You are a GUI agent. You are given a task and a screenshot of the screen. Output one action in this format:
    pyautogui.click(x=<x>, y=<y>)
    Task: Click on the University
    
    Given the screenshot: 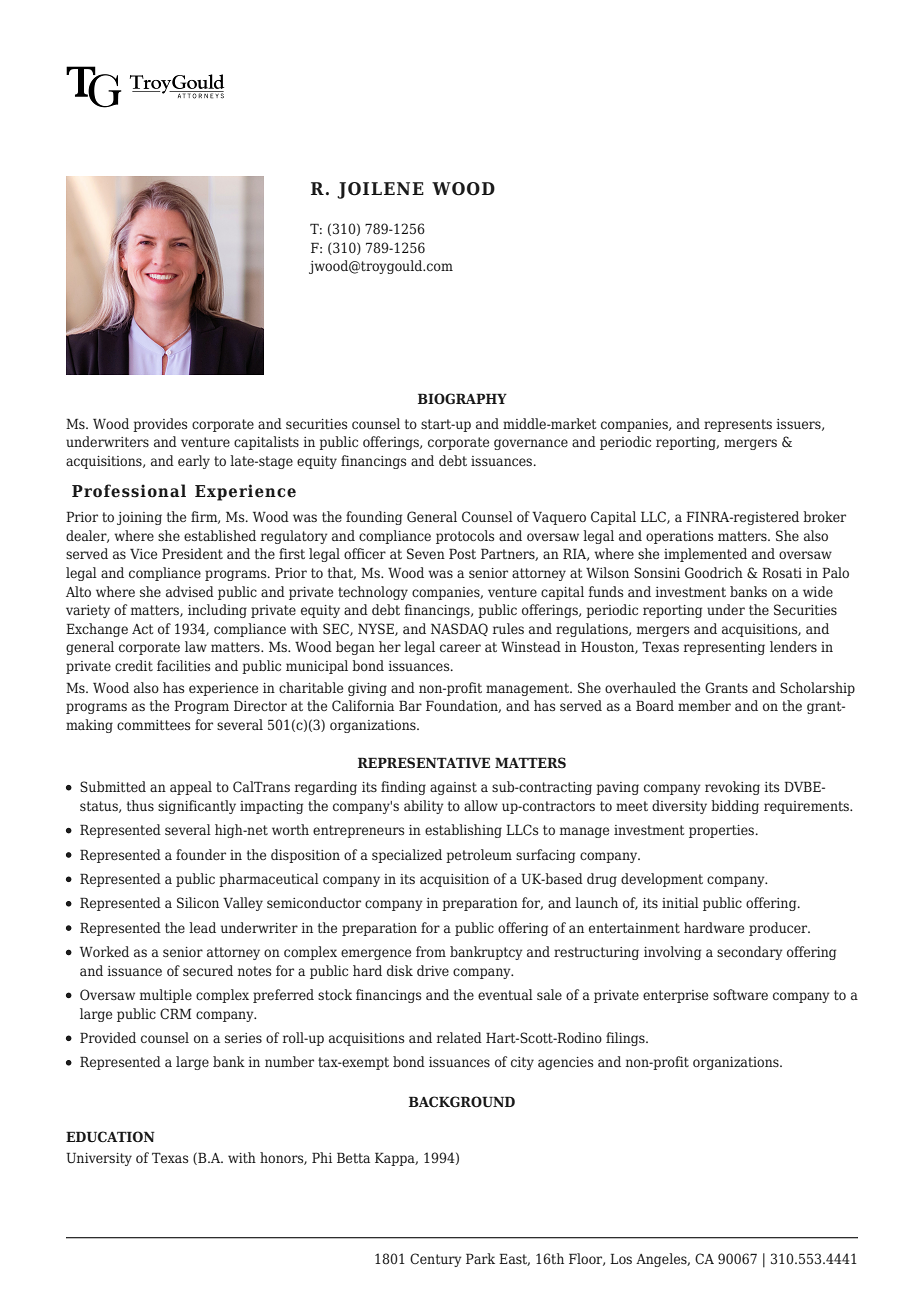 What is the action you would take?
    pyautogui.click(x=99, y=1159)
